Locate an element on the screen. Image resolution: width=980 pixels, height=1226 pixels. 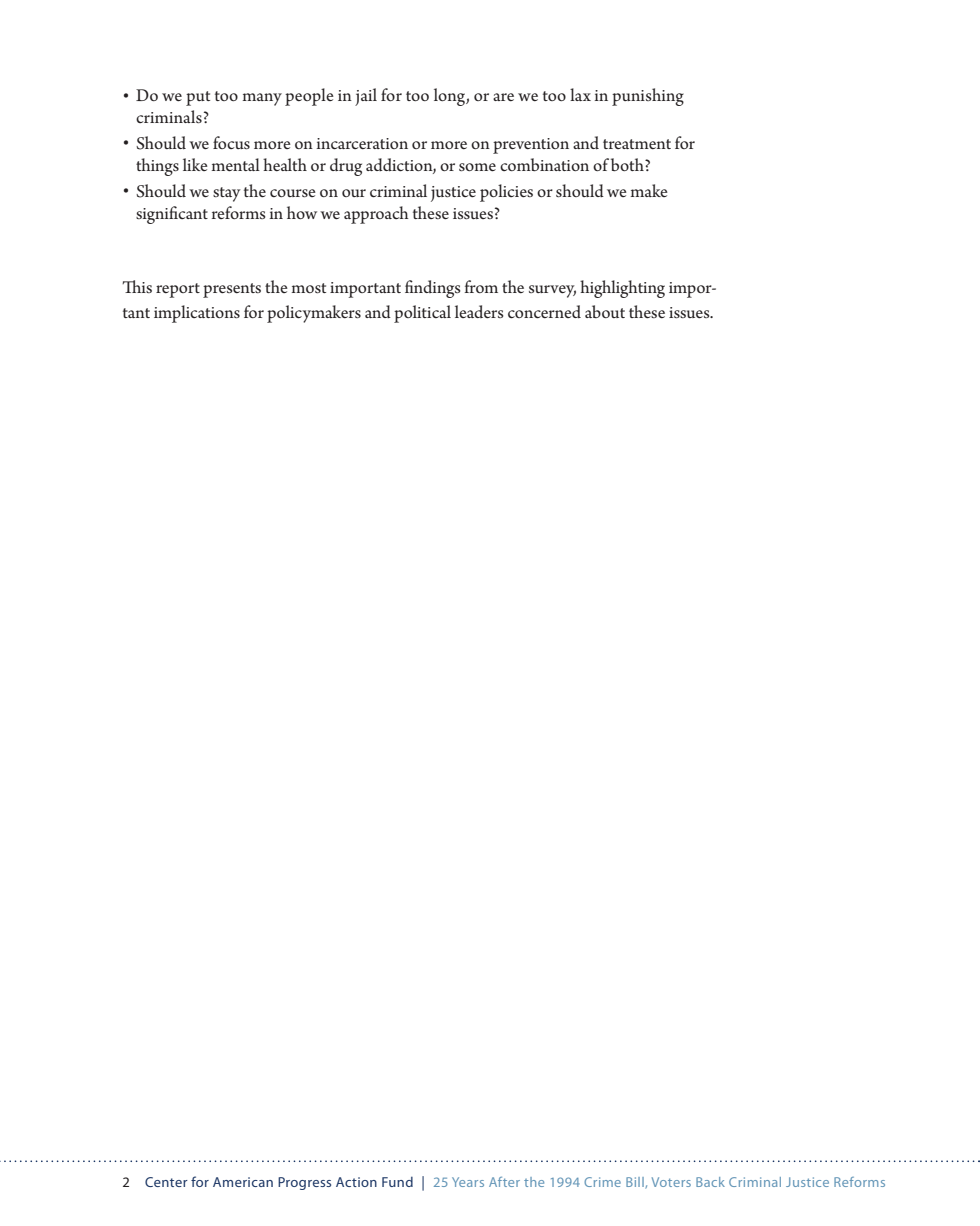
political is located at coordinates (422, 314).
